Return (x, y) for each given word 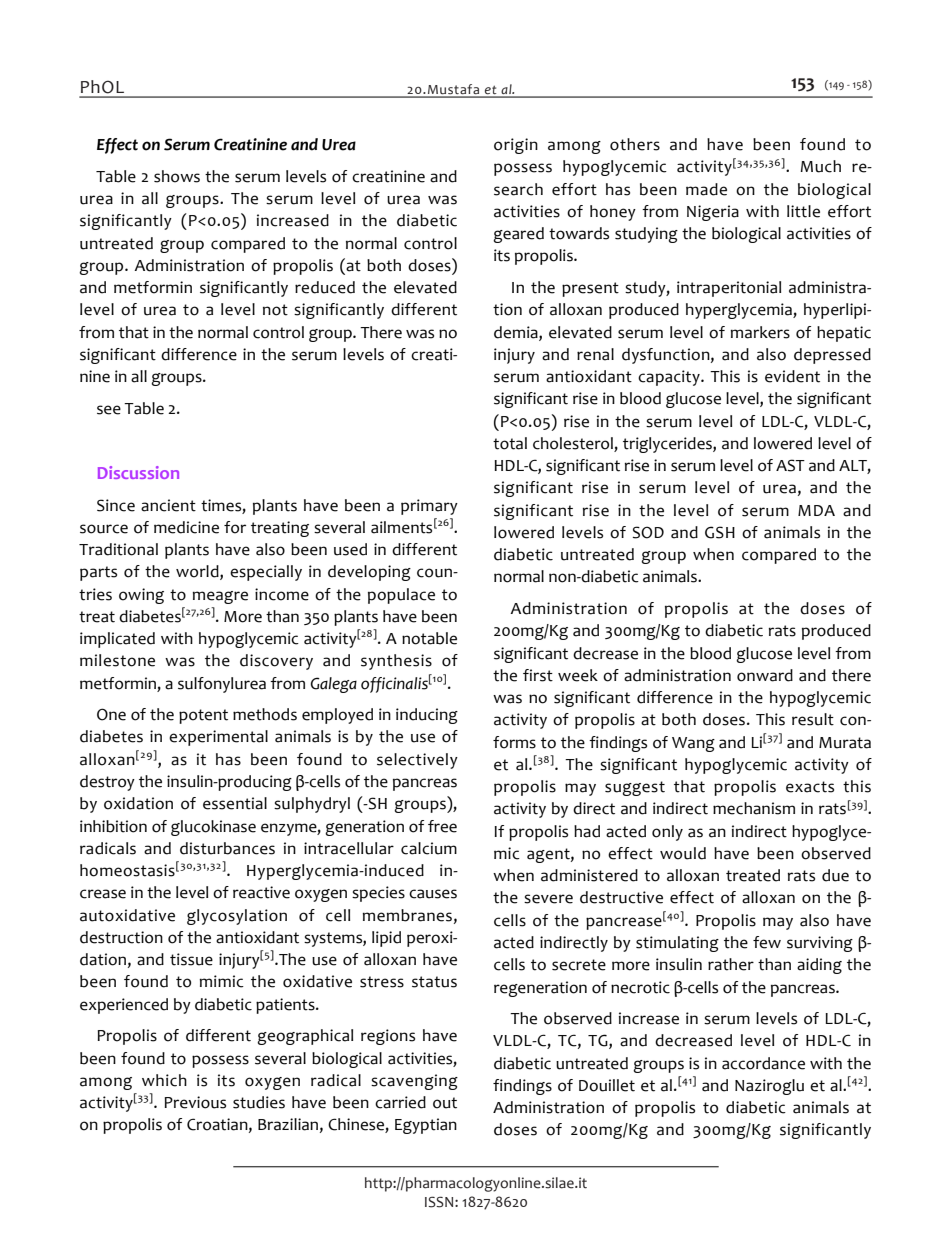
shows (177, 176)
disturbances (227, 848)
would (683, 853)
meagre (220, 597)
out (445, 1103)
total (510, 443)
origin (516, 146)
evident (792, 376)
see (109, 410)
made (706, 189)
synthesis (396, 662)
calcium (429, 848)
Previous (195, 1102)
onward (765, 675)
